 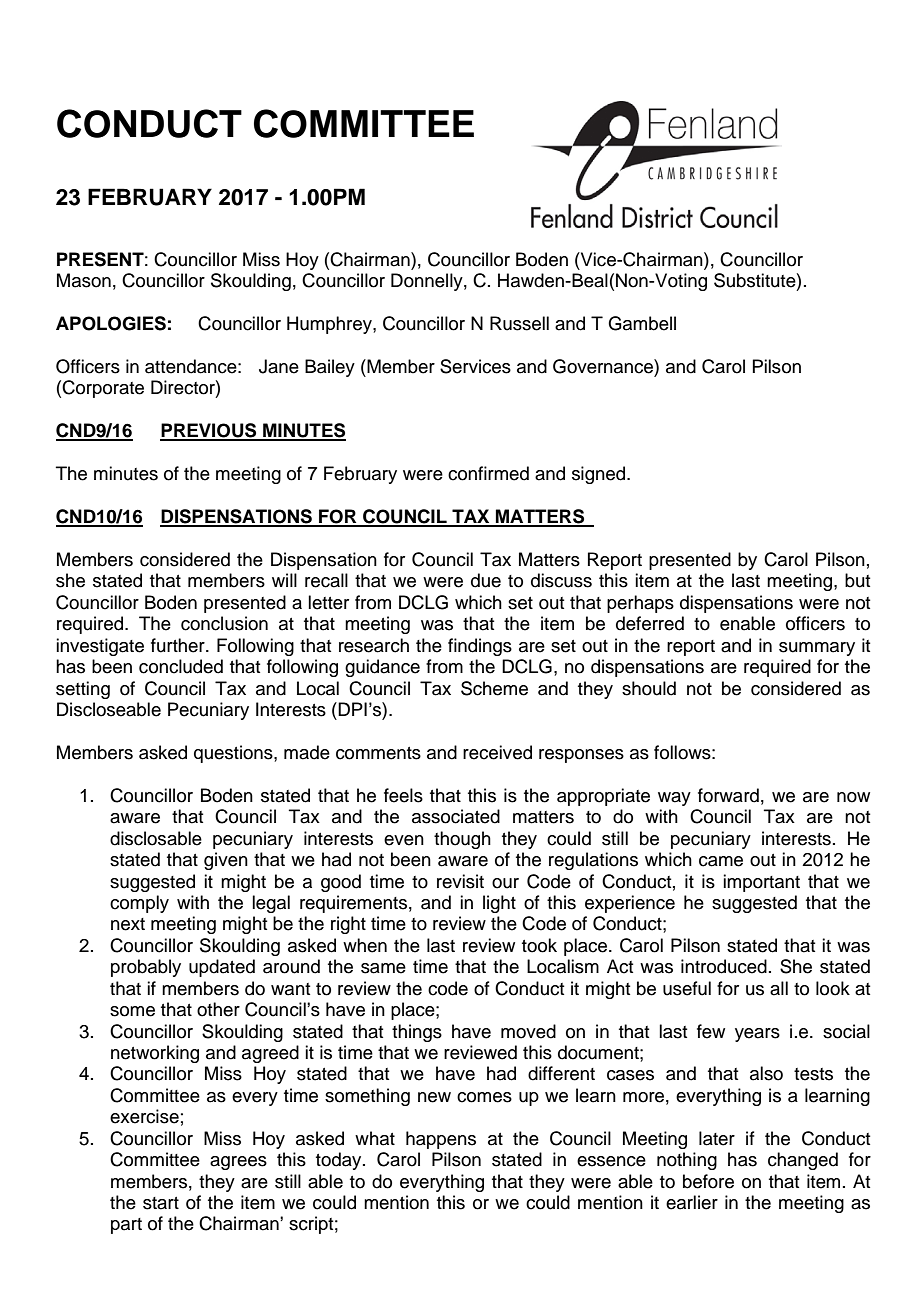 I want to click on APOLOGIES, so click(x=111, y=323).
